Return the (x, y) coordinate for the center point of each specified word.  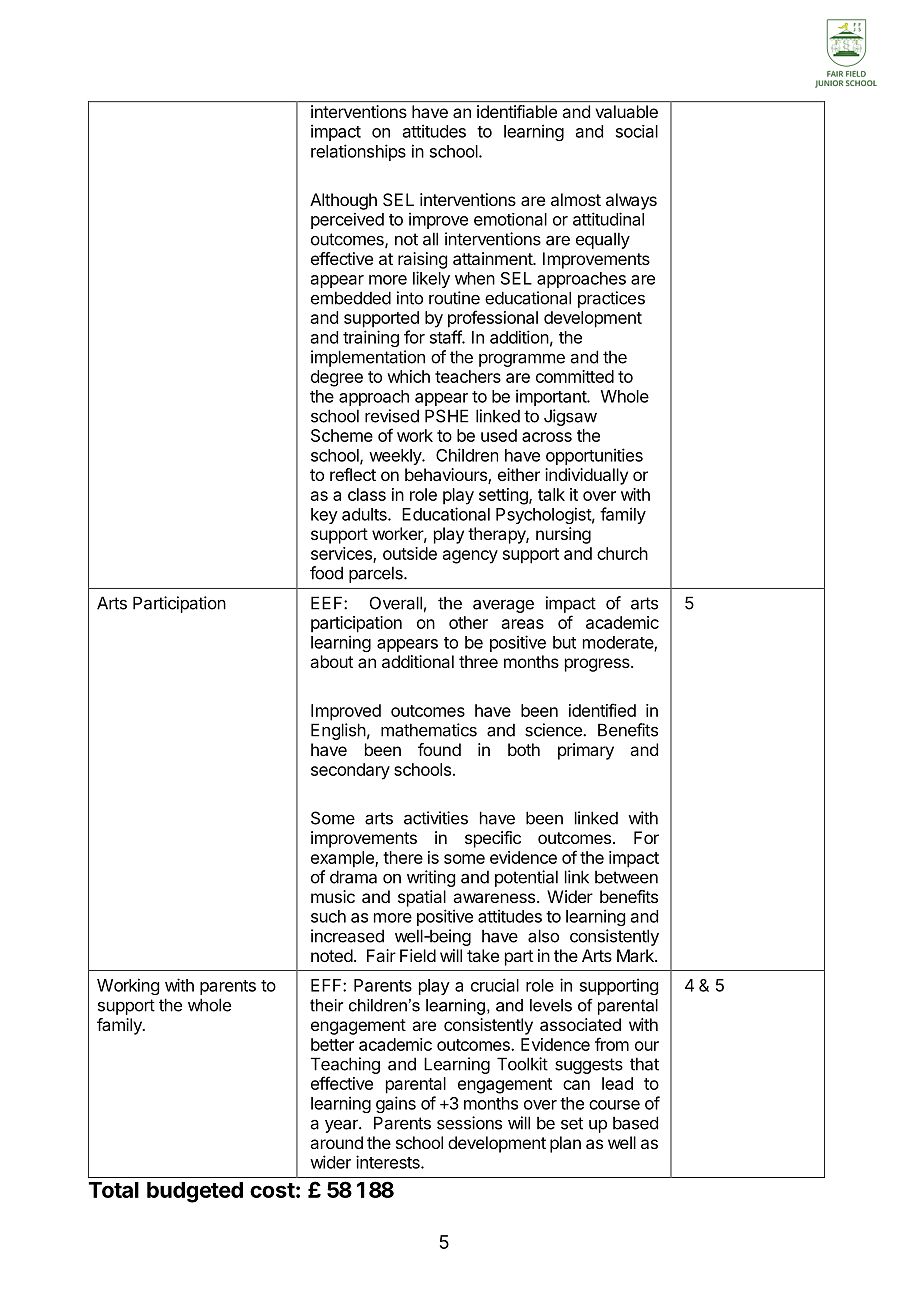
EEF (328, 603)
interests (389, 1162)
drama (353, 877)
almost (576, 199)
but (564, 642)
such (328, 916)
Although (343, 201)
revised (392, 416)
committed (575, 376)
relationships (358, 152)
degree (337, 378)
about (331, 661)
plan (565, 1144)
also (543, 936)
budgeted (195, 1192)
